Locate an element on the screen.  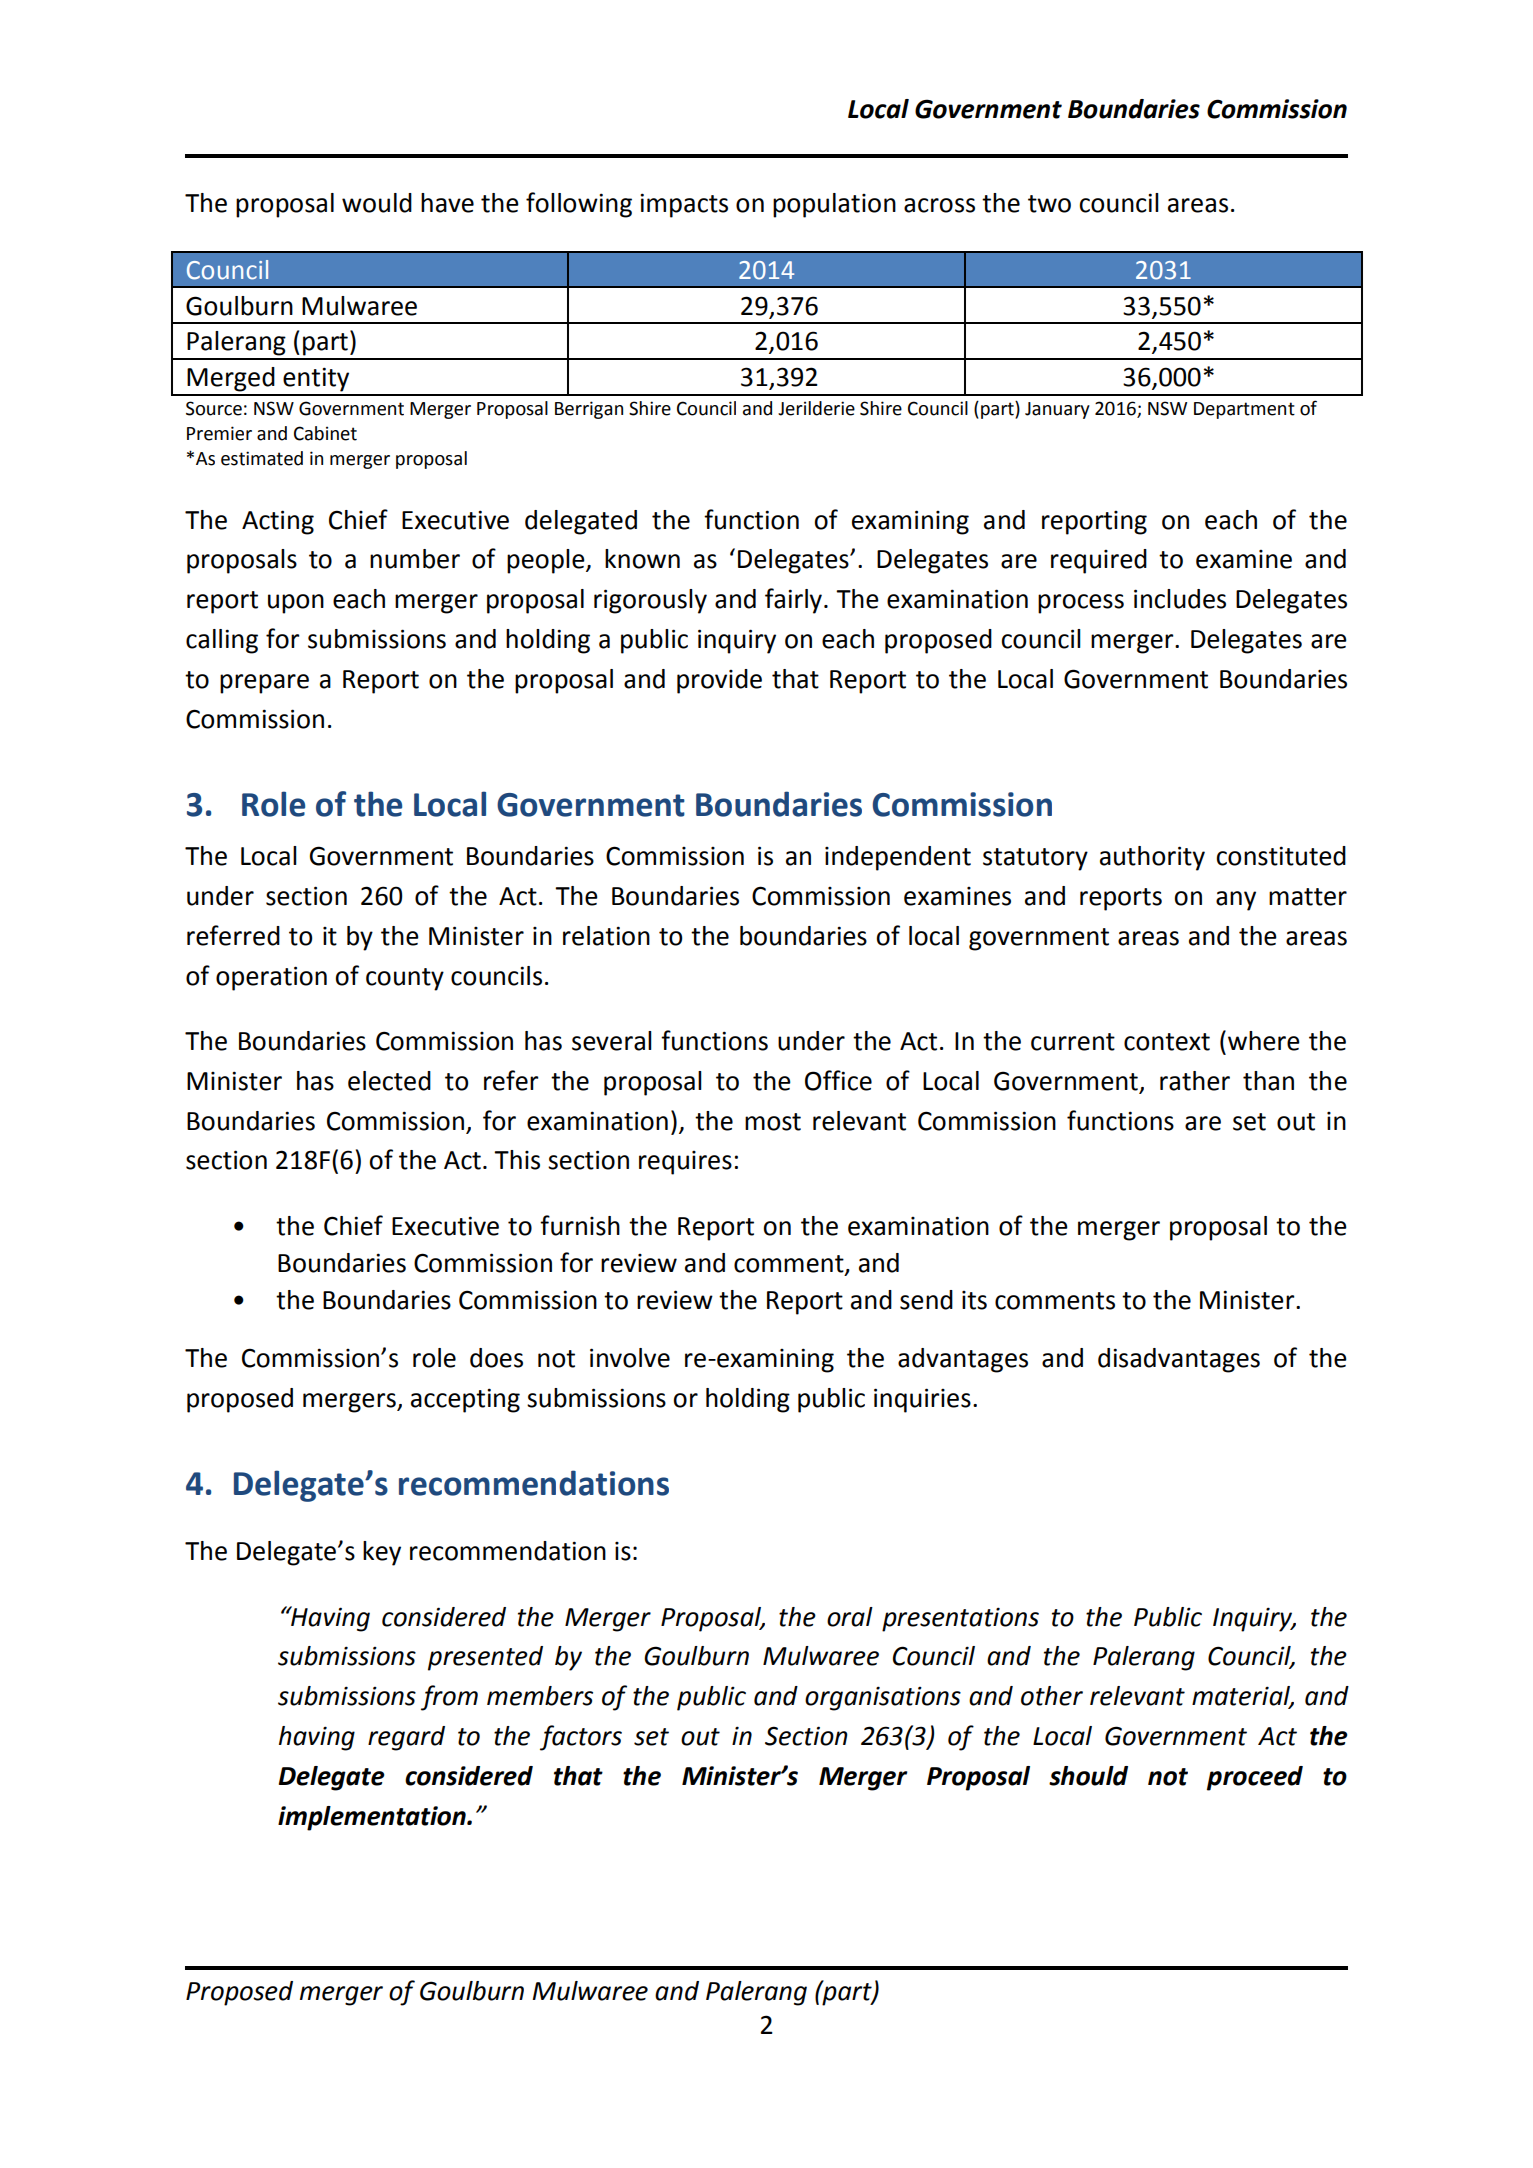
context is located at coordinates (1167, 1042).
